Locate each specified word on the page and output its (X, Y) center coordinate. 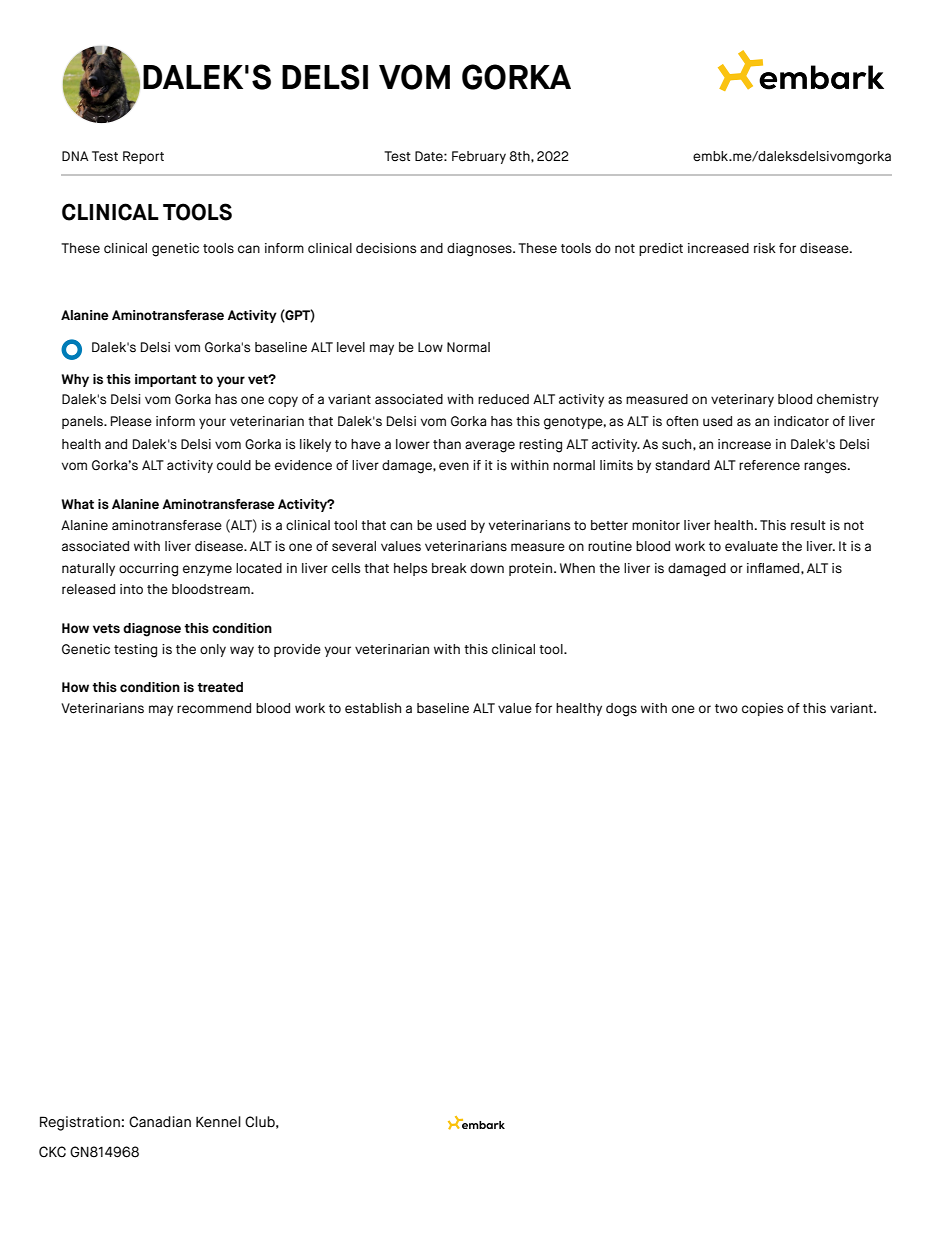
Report (143, 157)
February (479, 157)
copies (762, 709)
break (449, 568)
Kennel (218, 1122)
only (213, 650)
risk (765, 248)
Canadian (160, 1122)
